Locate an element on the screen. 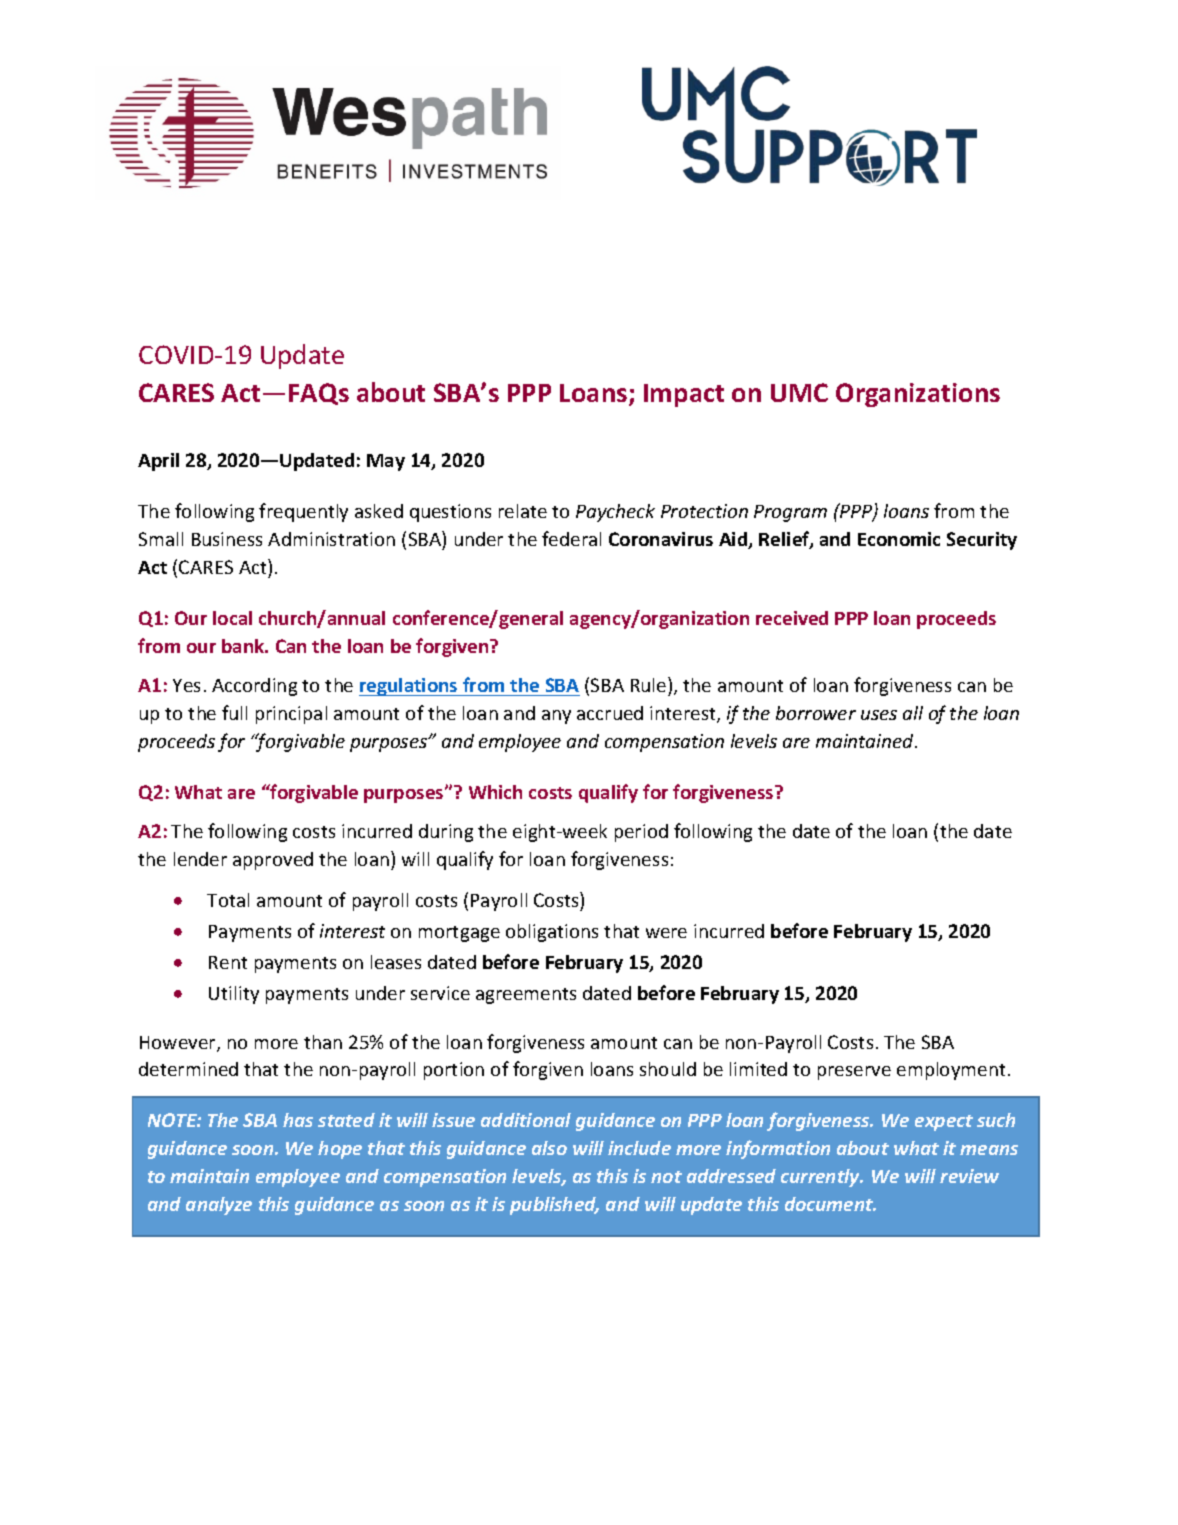 This screenshot has width=1178, height=1525. UMC is located at coordinates (799, 392).
